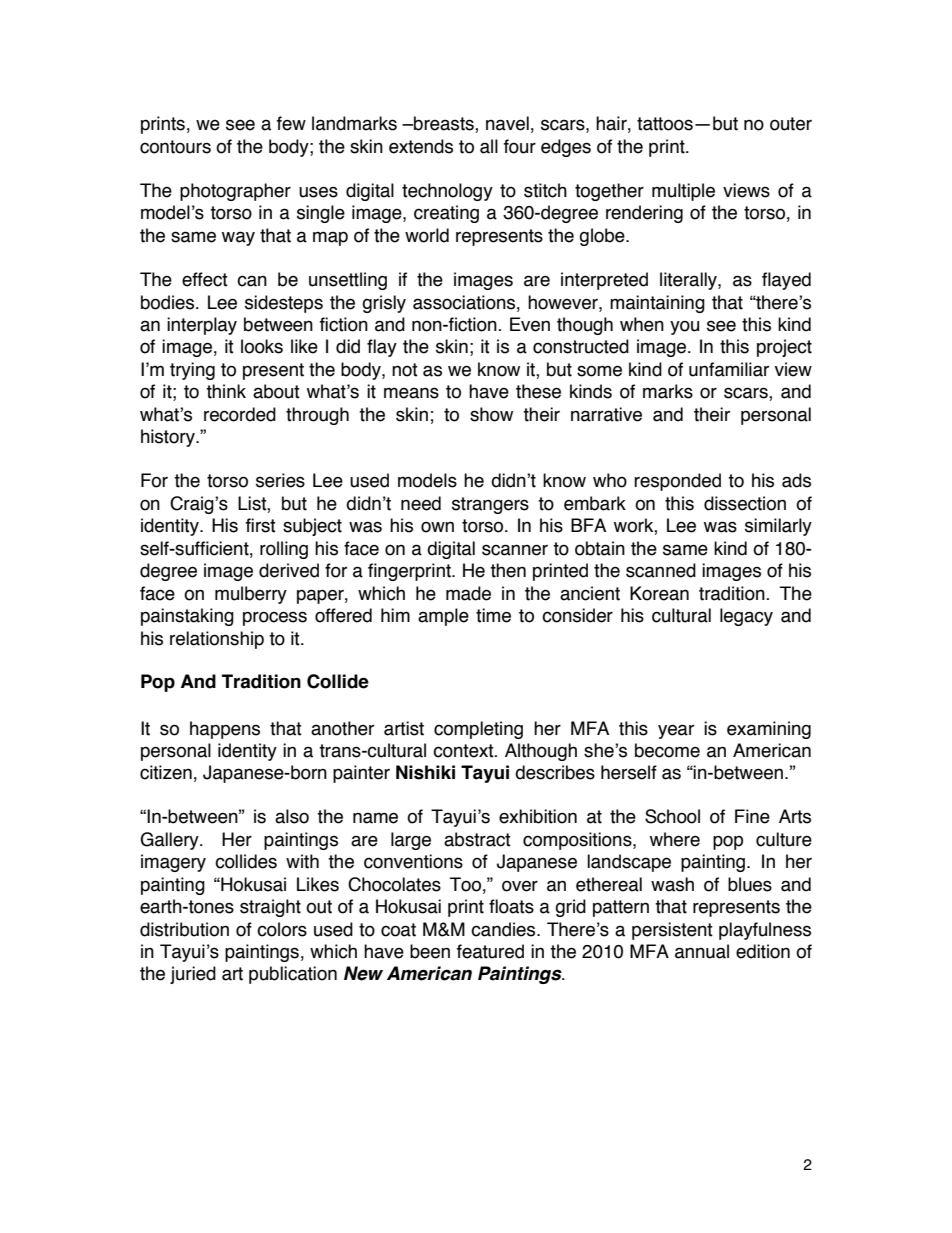 The image size is (952, 1233). I want to click on year, so click(676, 731).
